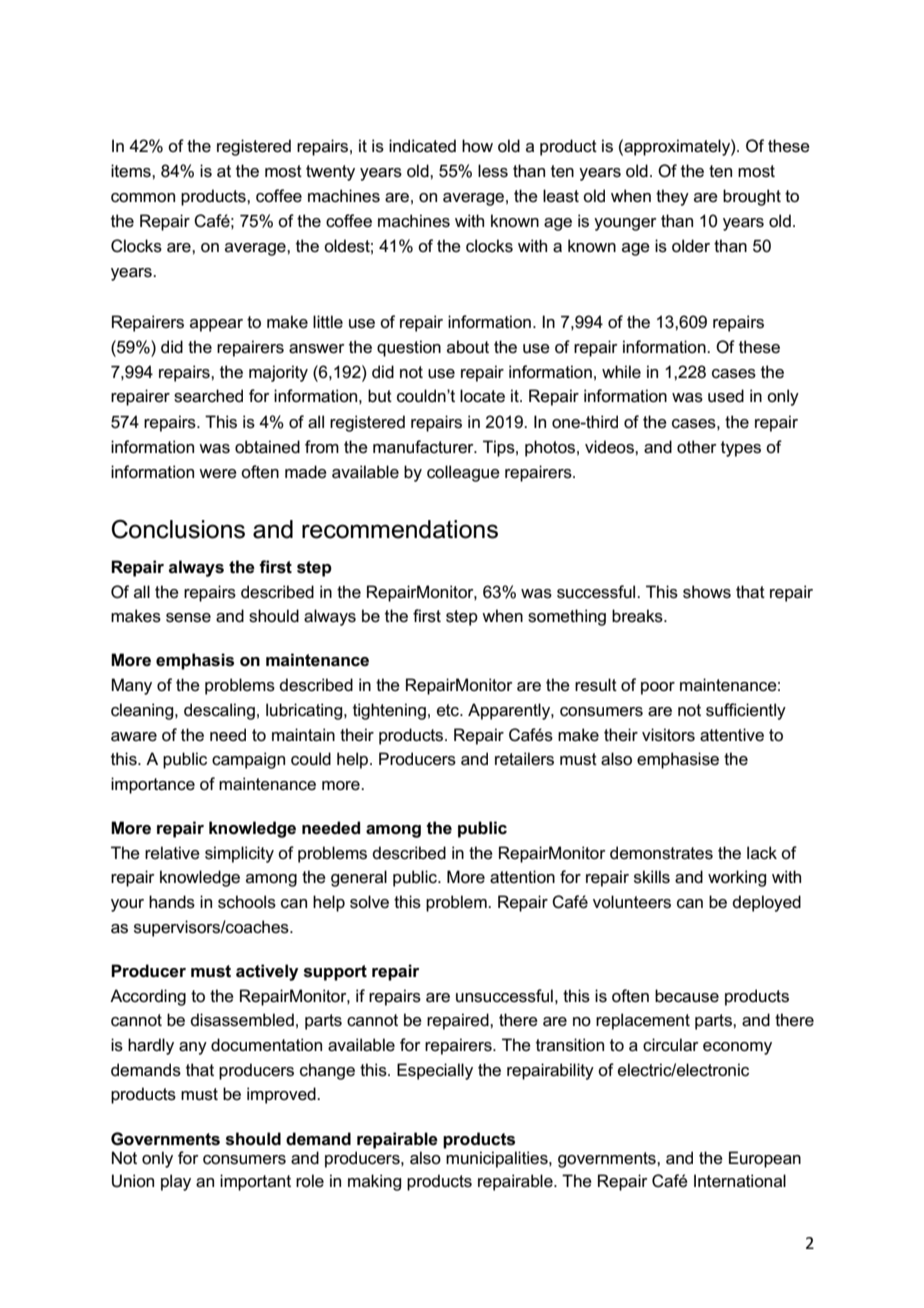 The width and height of the document is (924, 1308). Describe the element at coordinates (672, 197) in the document. I see `they` at that location.
